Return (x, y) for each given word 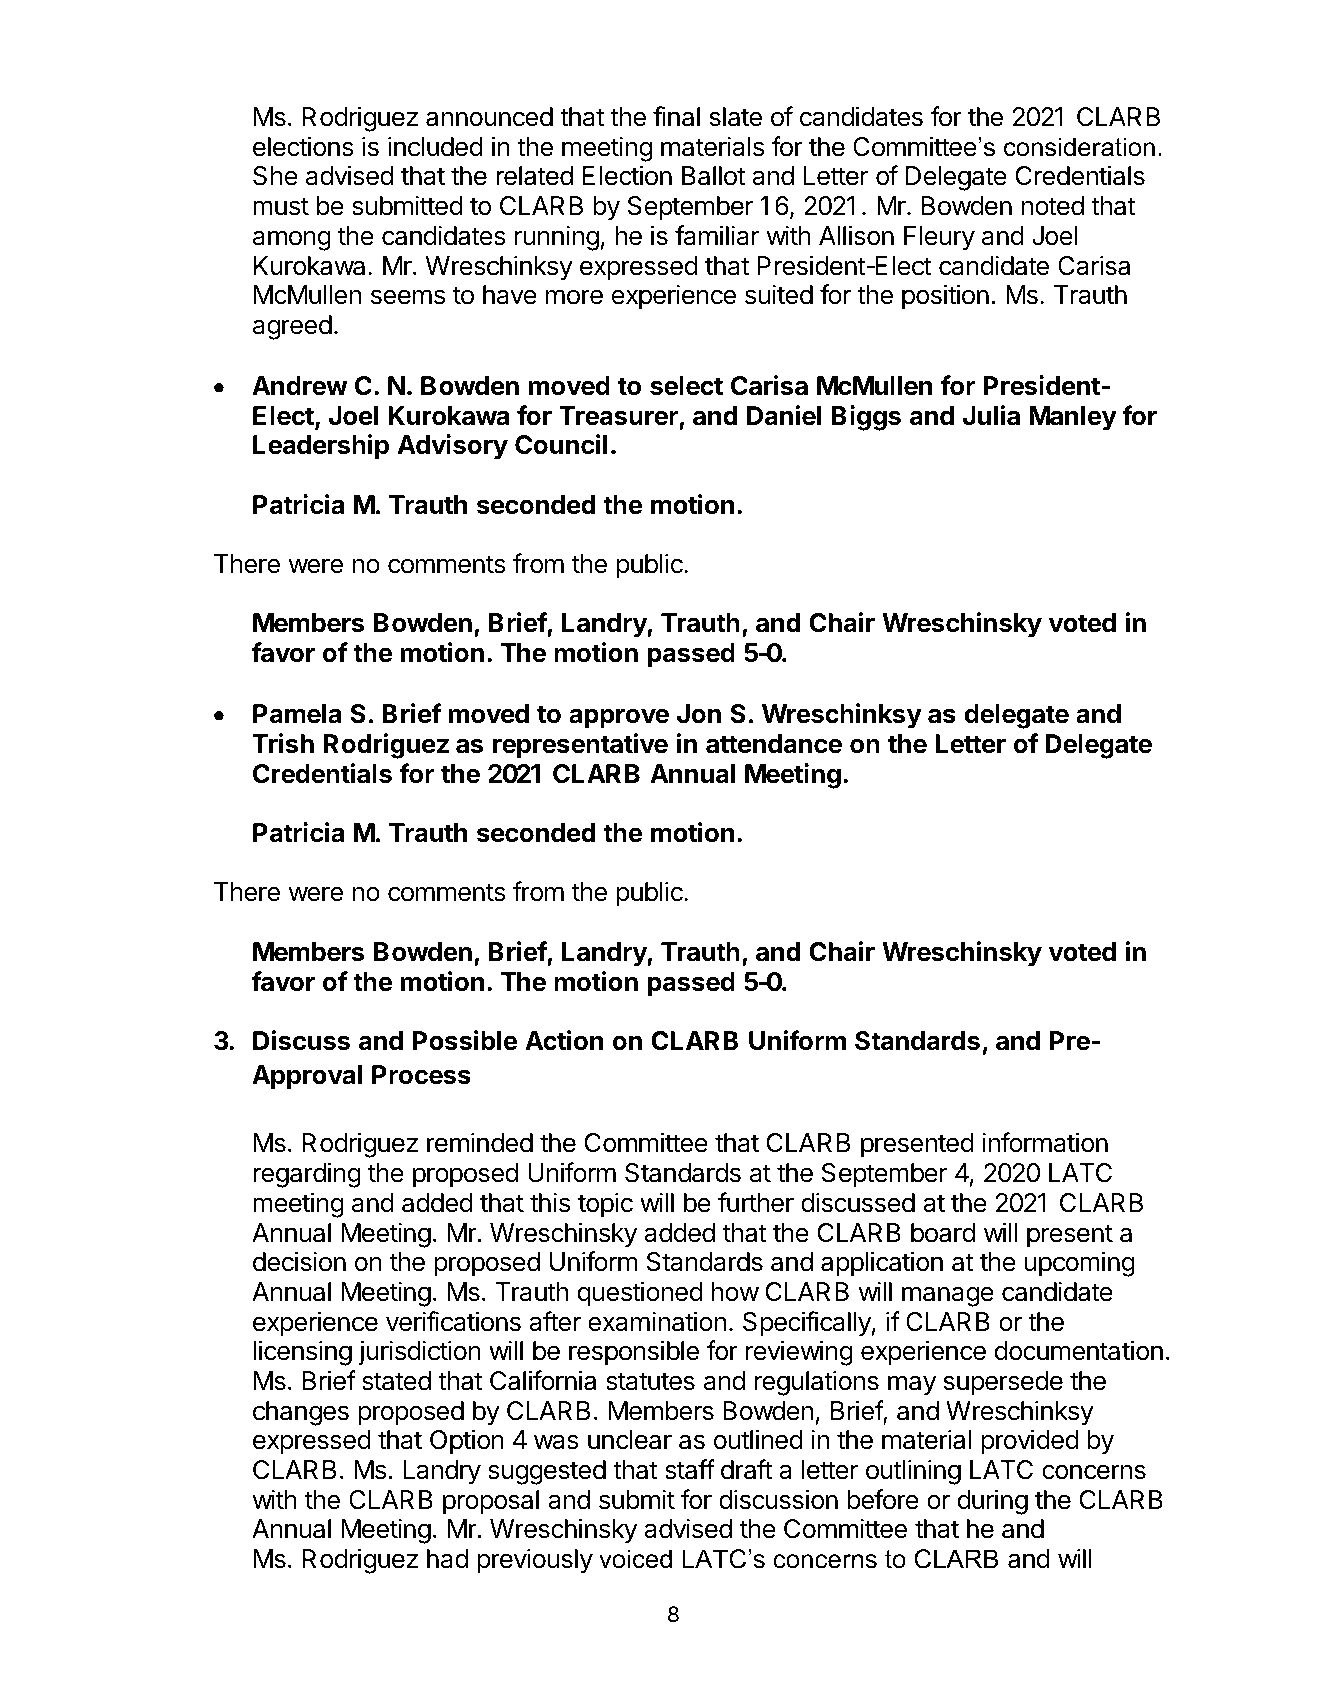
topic (605, 1205)
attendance (774, 744)
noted (1052, 206)
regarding (307, 1175)
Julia (991, 415)
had (447, 1559)
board (943, 1233)
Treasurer (618, 416)
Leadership (321, 447)
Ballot (713, 176)
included (435, 146)
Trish (283, 743)
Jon (699, 714)
